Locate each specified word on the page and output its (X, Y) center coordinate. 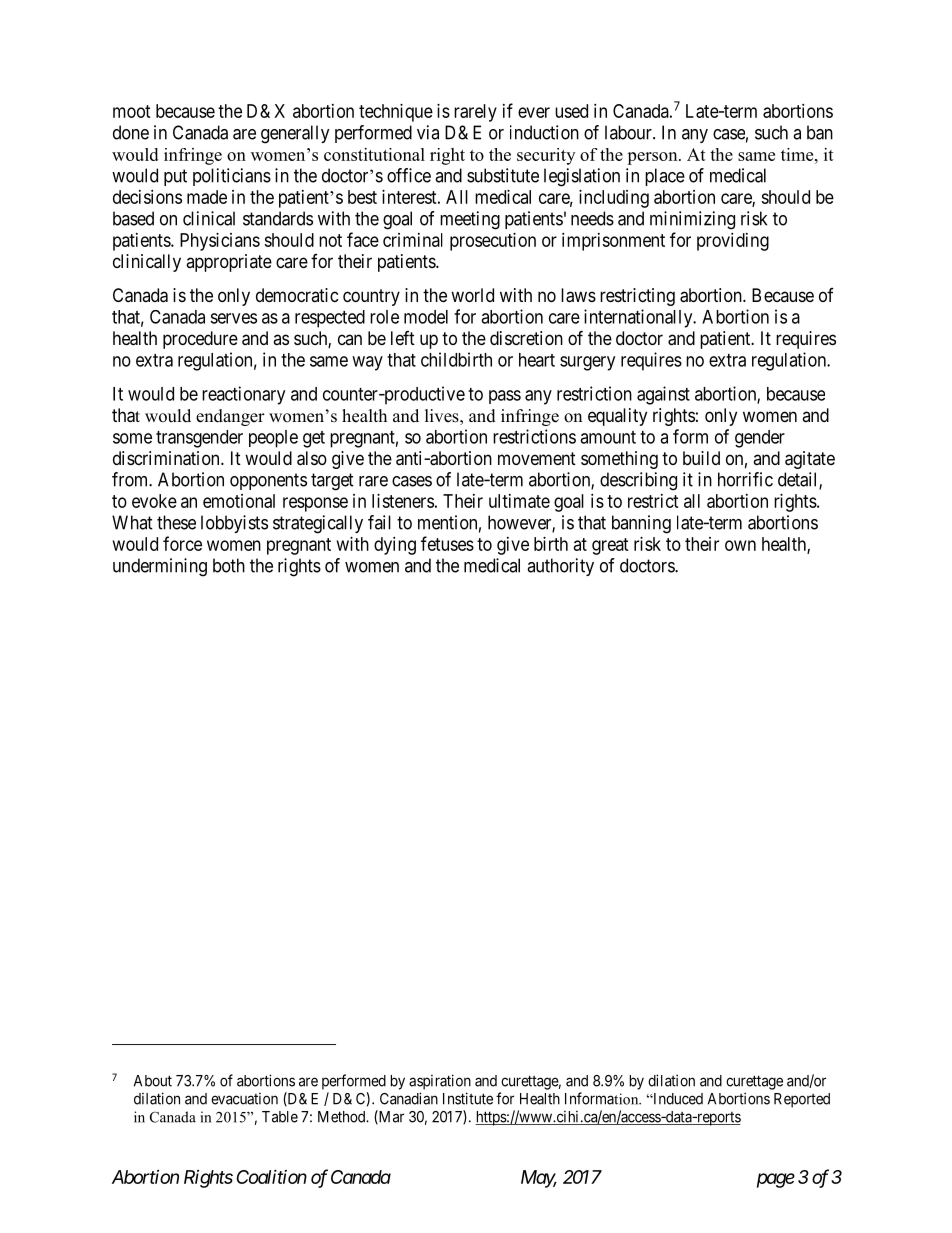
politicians (232, 177)
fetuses (447, 543)
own (740, 545)
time (798, 154)
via (428, 132)
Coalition (271, 1176)
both (229, 565)
